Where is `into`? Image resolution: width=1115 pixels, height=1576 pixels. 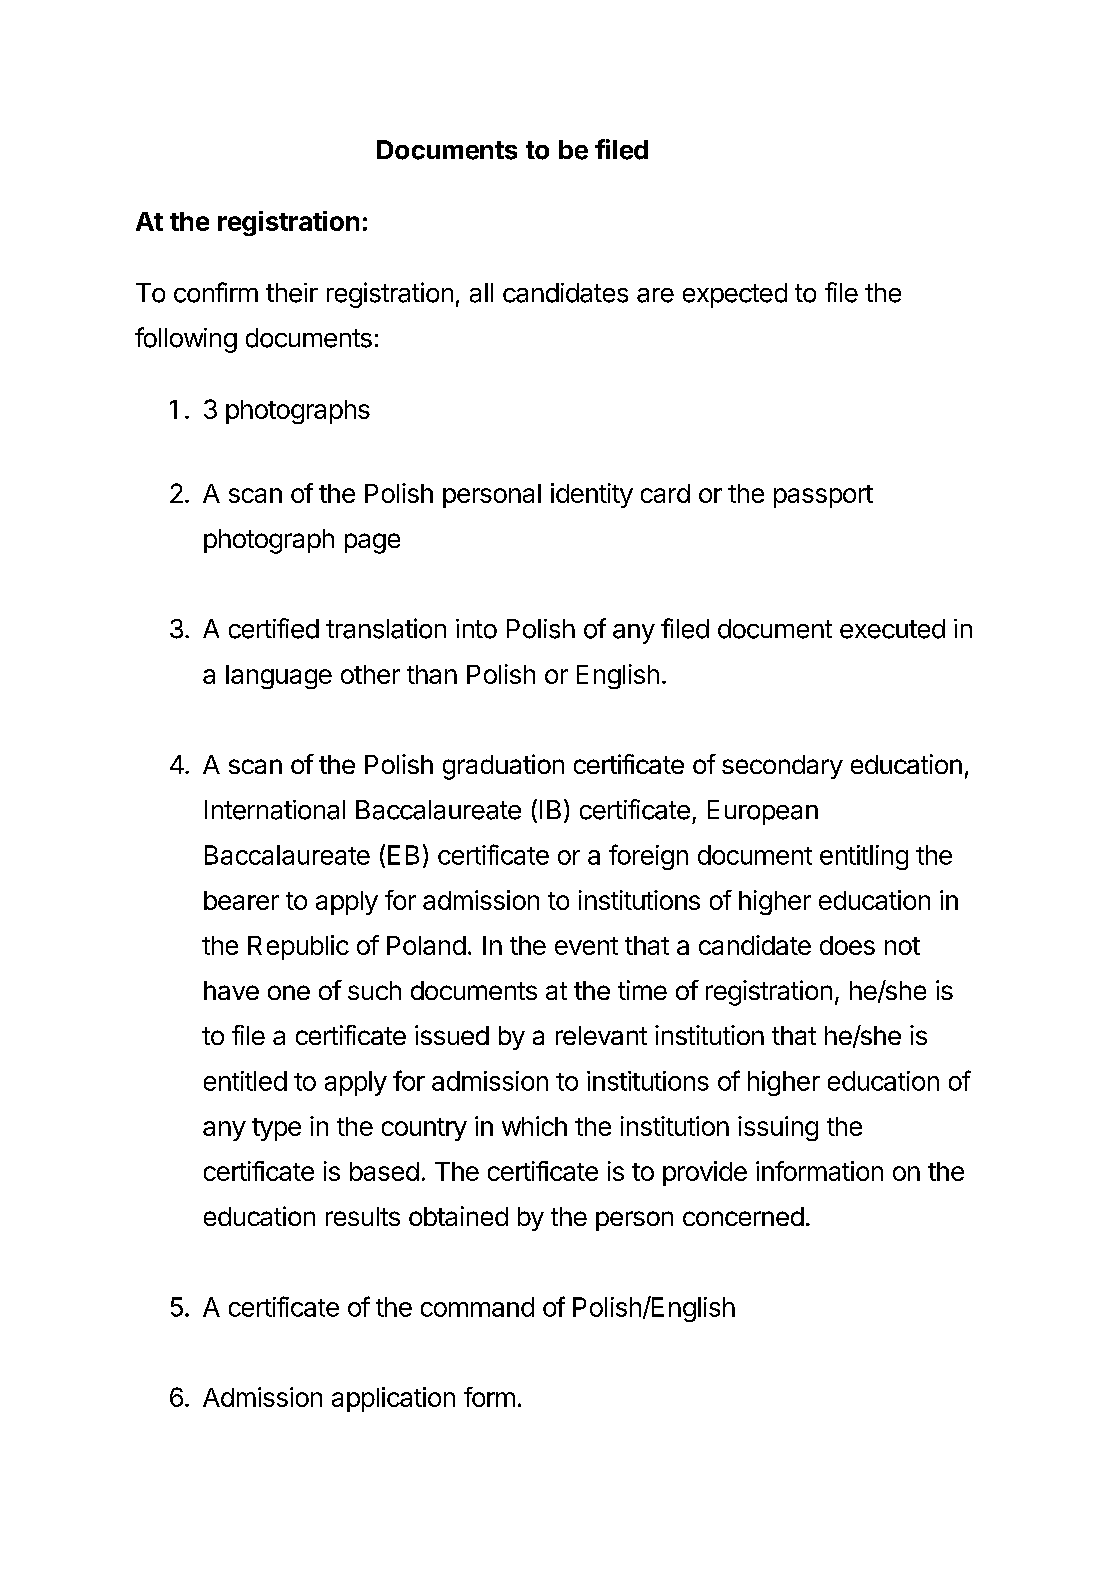 into is located at coordinates (476, 629).
